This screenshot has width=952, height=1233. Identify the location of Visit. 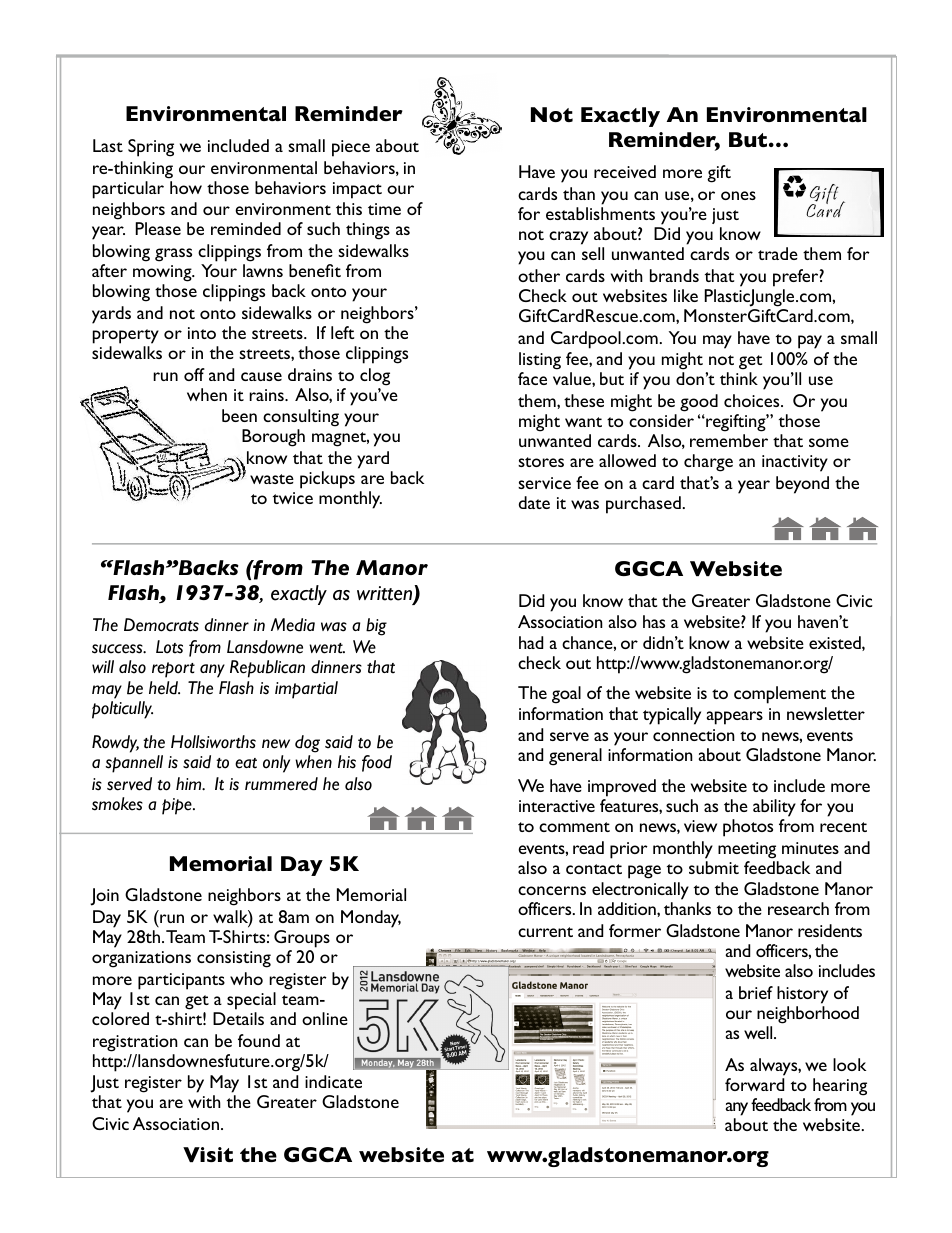
(208, 1154).
